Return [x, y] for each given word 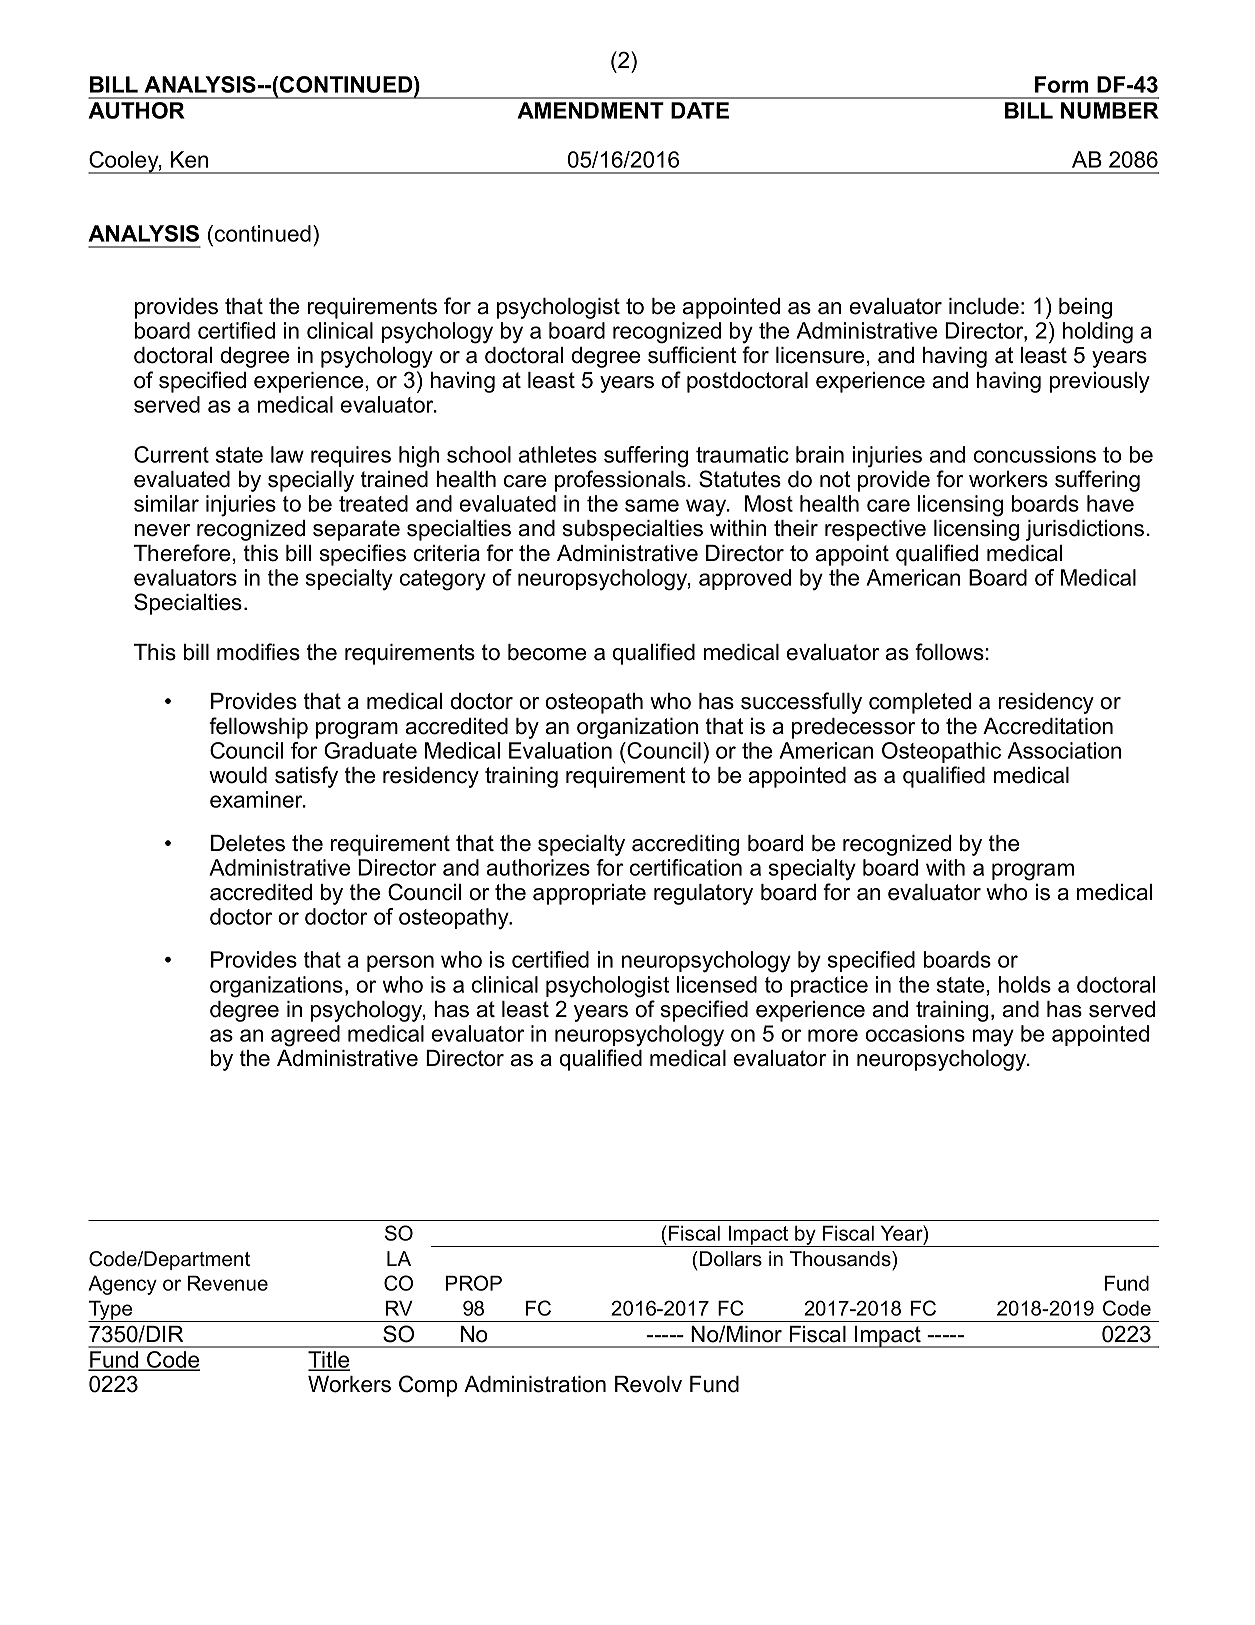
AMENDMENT [590, 110]
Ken [189, 159]
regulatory [703, 894]
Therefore [182, 553]
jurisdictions [1085, 530]
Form [1061, 84]
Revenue [228, 1283]
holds [1025, 984]
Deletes [248, 843]
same [652, 505]
